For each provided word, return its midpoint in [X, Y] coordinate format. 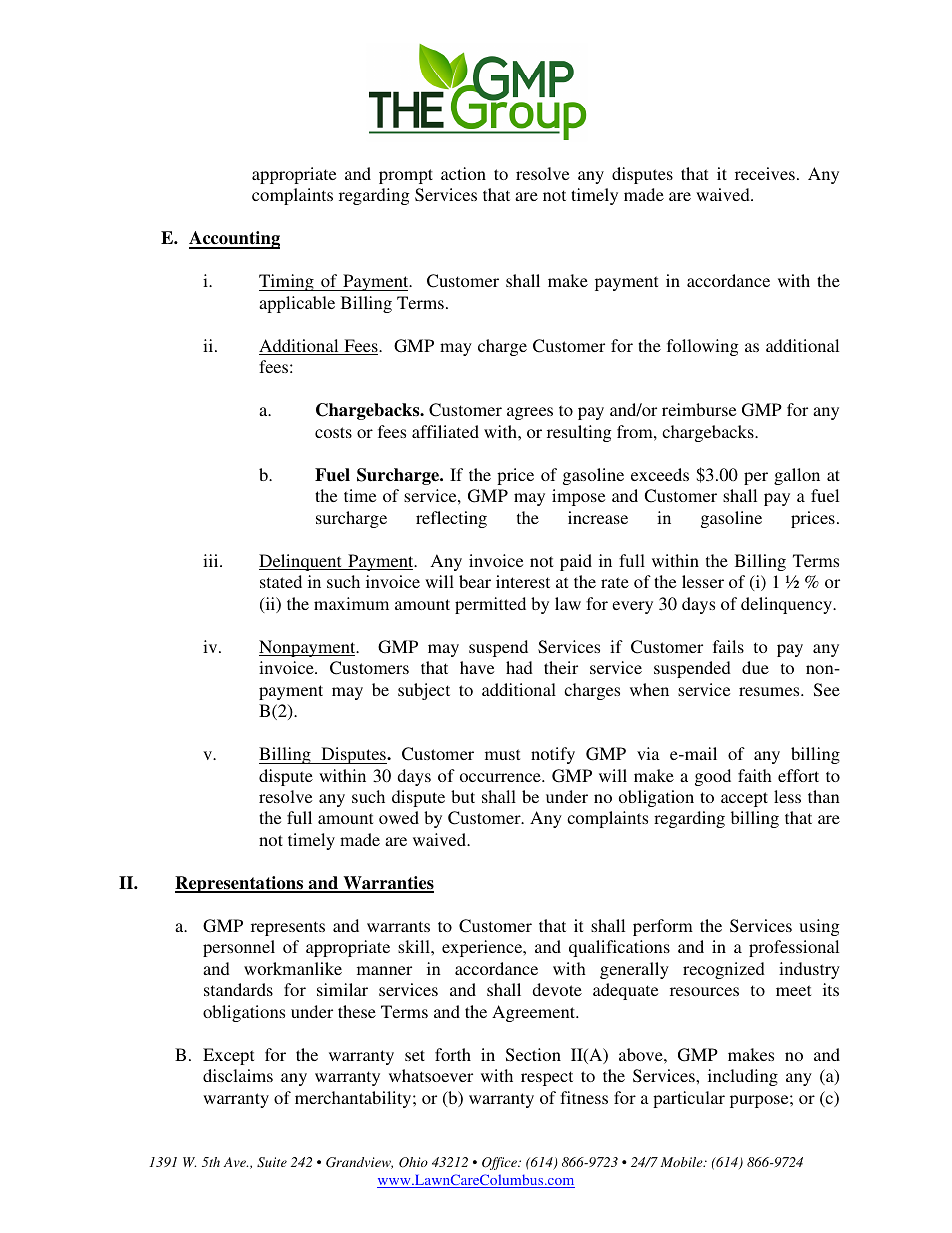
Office [500, 1163]
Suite [272, 1162]
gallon [797, 476]
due [755, 667]
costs [333, 432]
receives [765, 173]
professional [794, 948]
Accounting [234, 240]
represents [288, 928]
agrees [530, 413]
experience [483, 948]
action [463, 173]
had [519, 667]
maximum [351, 603]
